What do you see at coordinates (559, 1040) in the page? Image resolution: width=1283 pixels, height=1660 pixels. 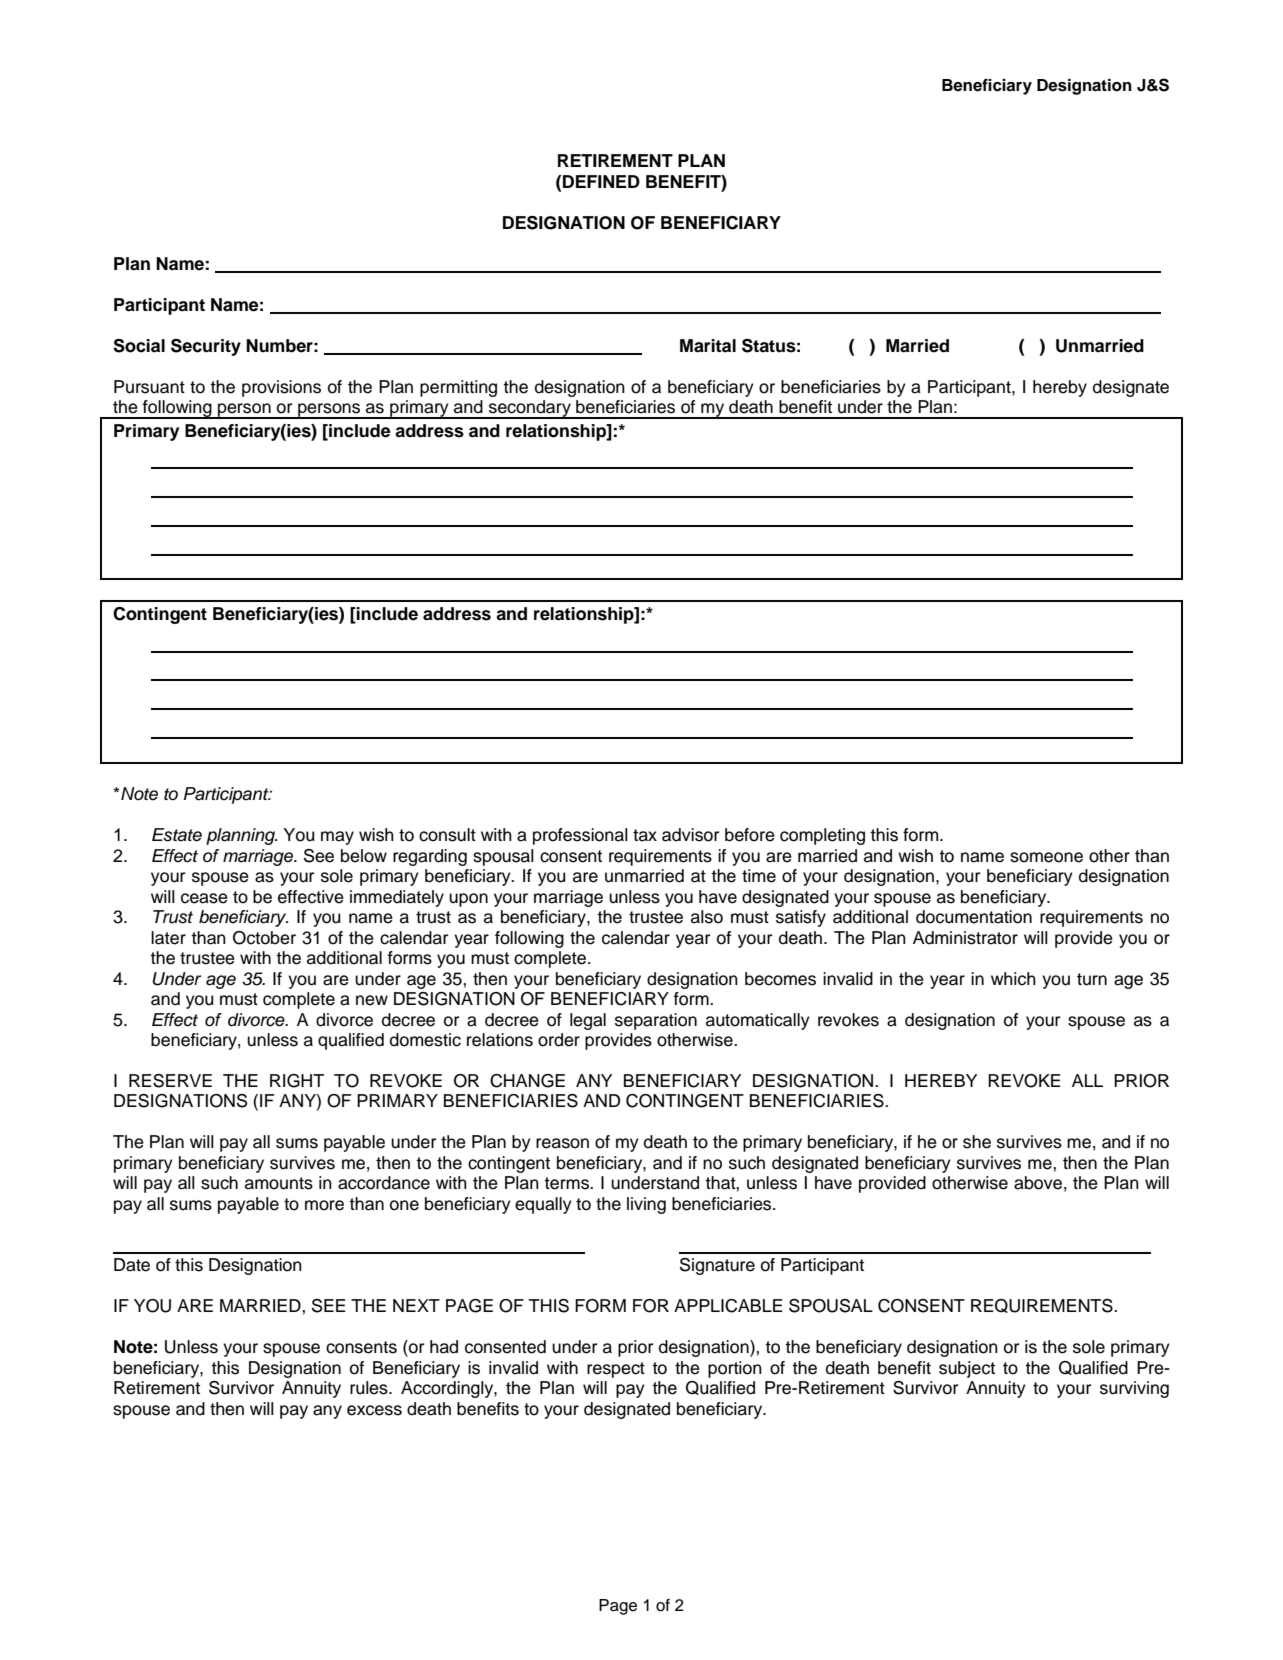 I see `order` at bounding box center [559, 1040].
